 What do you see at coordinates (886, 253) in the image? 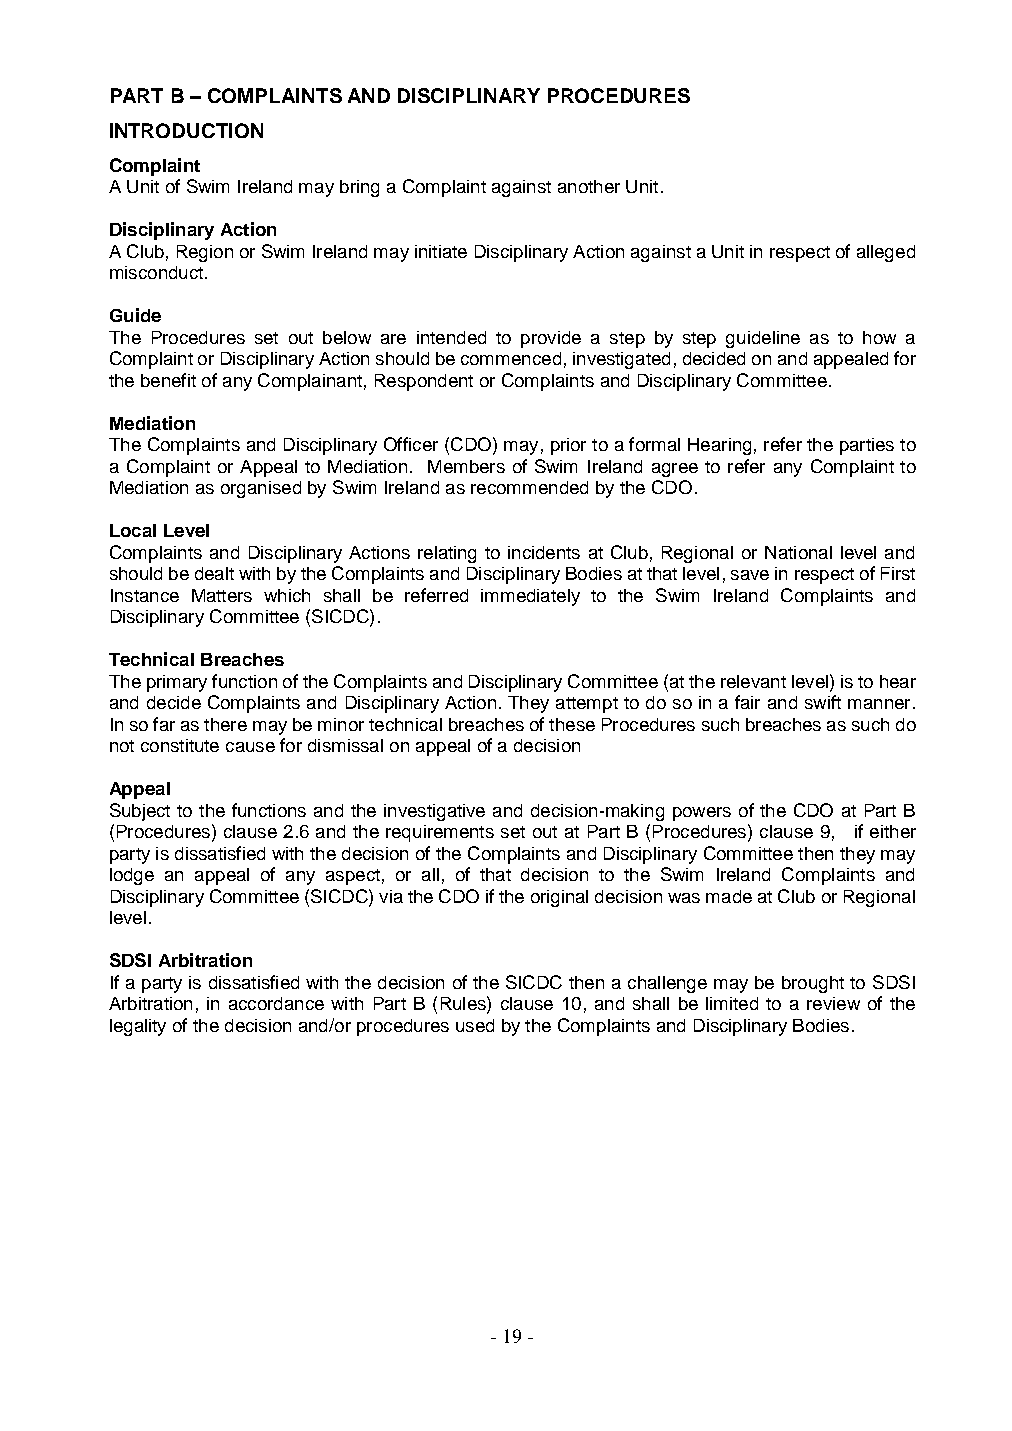
I see `alleged` at bounding box center [886, 253].
